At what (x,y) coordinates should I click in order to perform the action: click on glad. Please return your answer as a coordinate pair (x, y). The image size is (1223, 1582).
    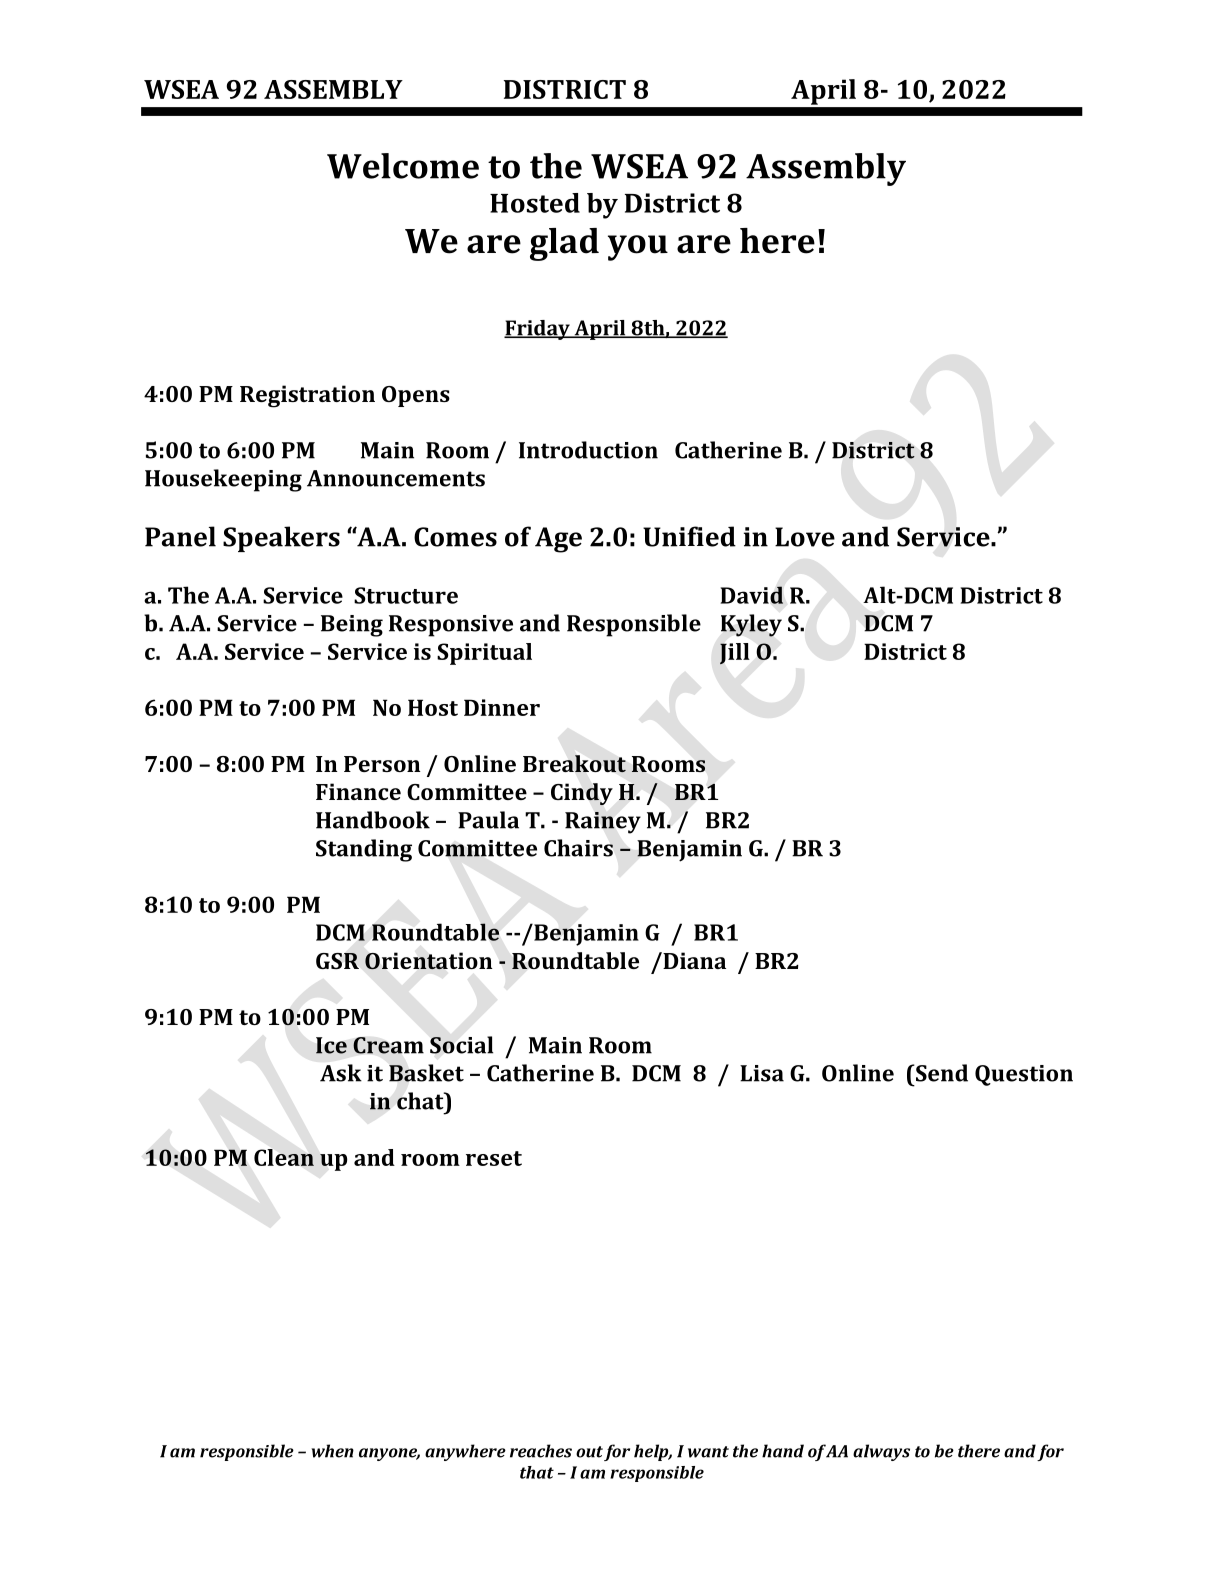
    Looking at the image, I should click on (564, 244).
